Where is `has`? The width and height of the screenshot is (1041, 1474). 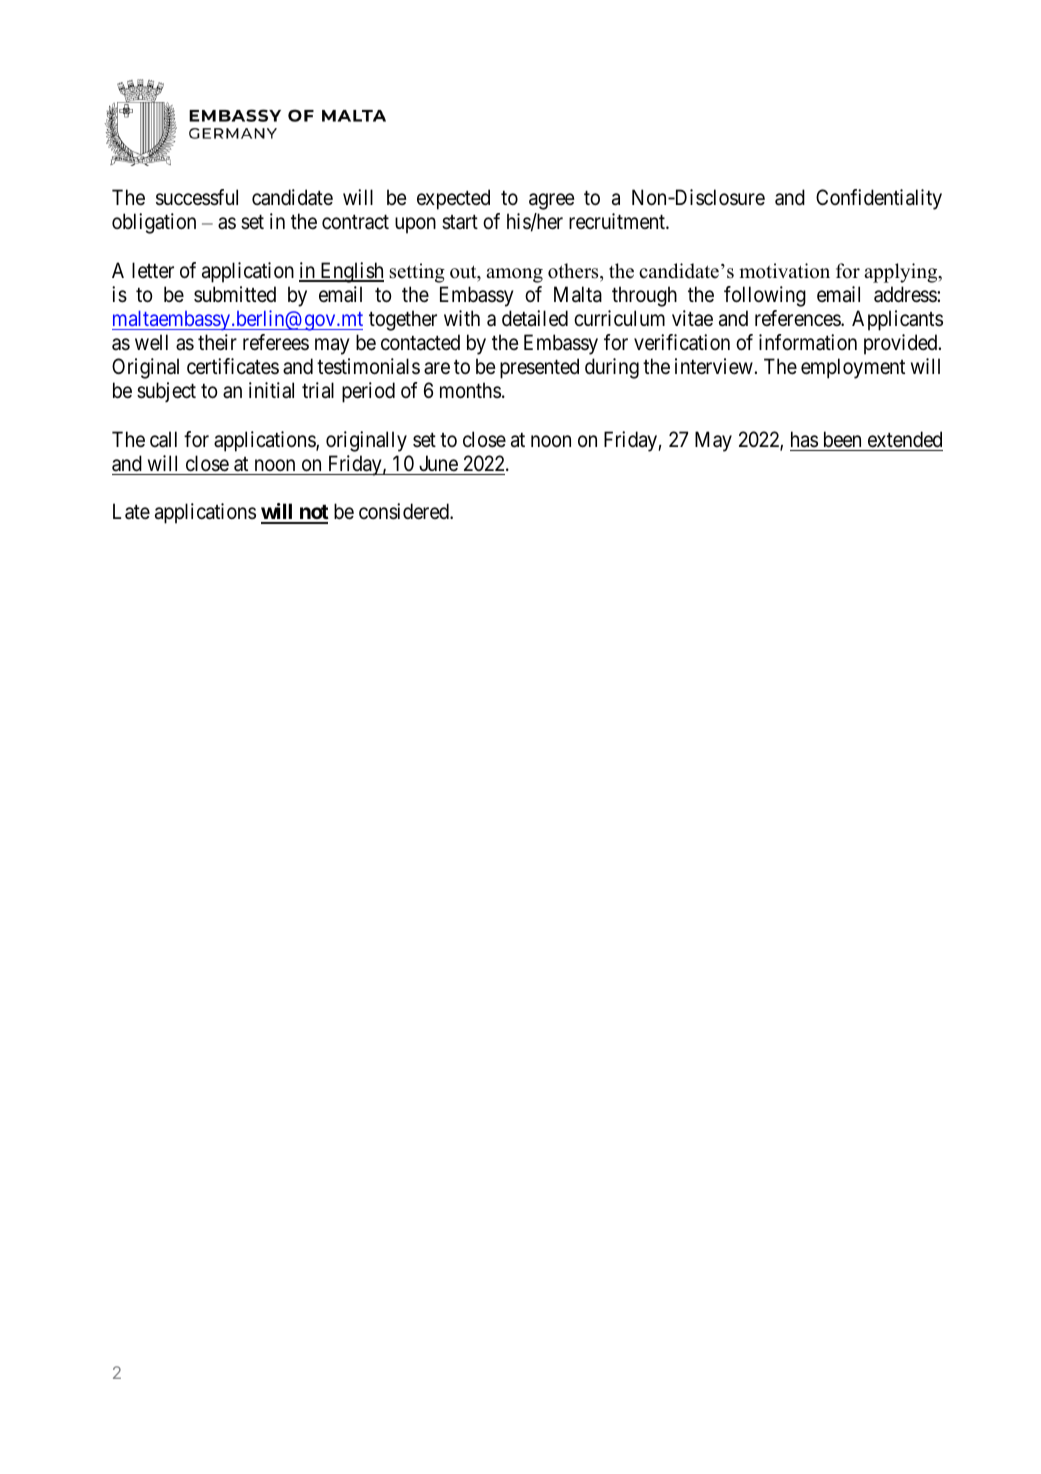
has is located at coordinates (804, 439).
